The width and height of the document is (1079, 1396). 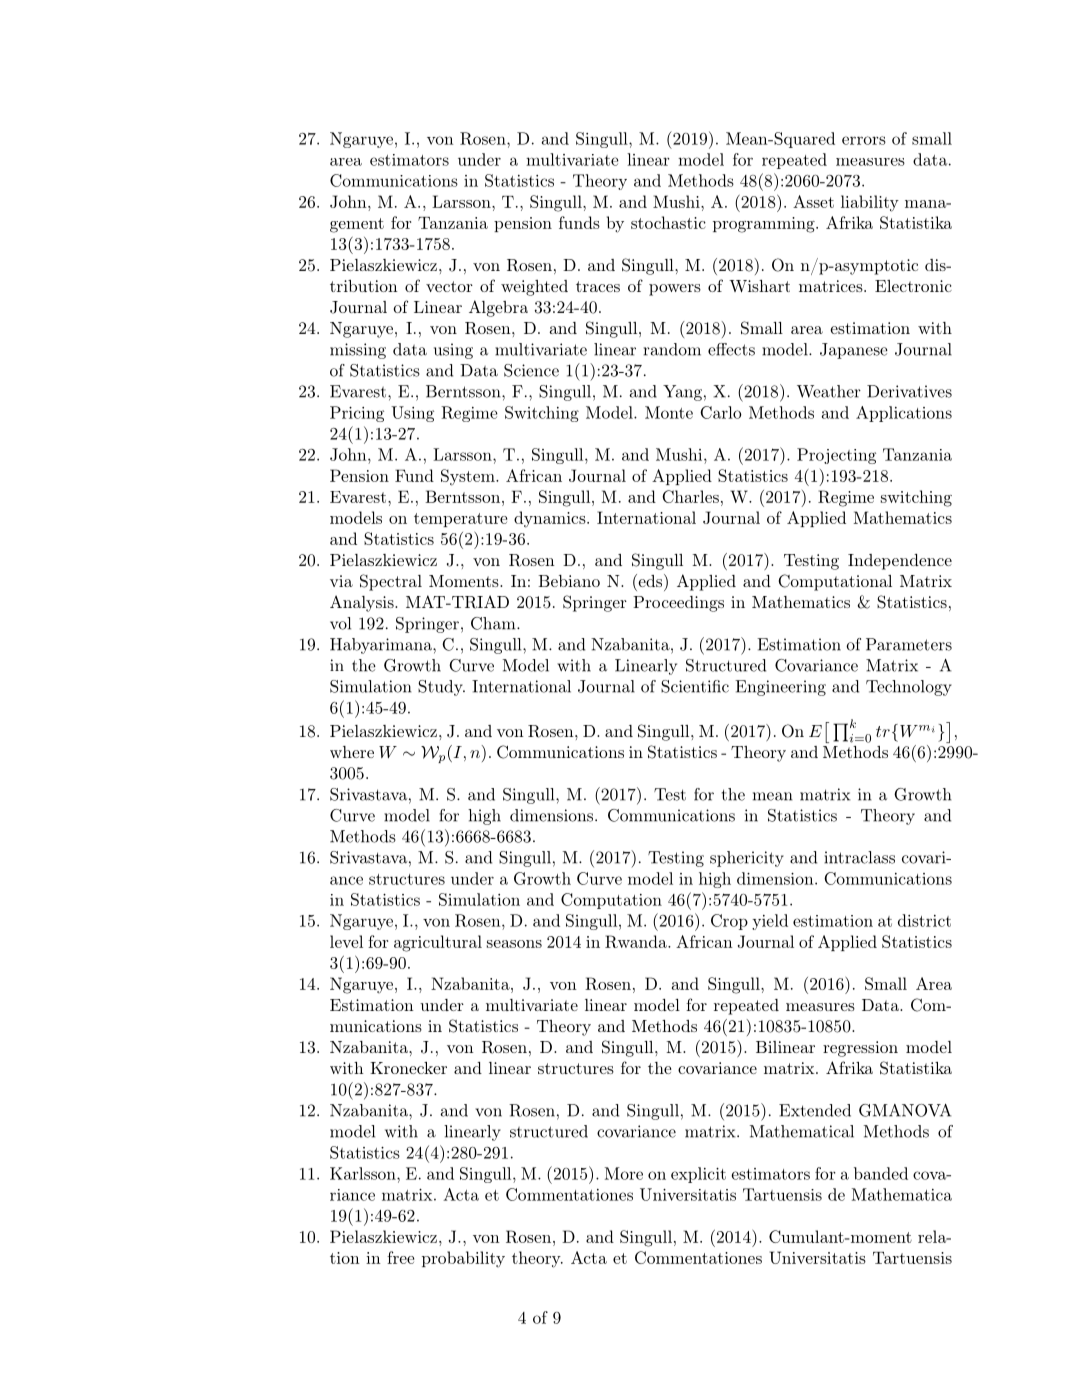 What do you see at coordinates (870, 203) in the document?
I see `liability` at bounding box center [870, 203].
